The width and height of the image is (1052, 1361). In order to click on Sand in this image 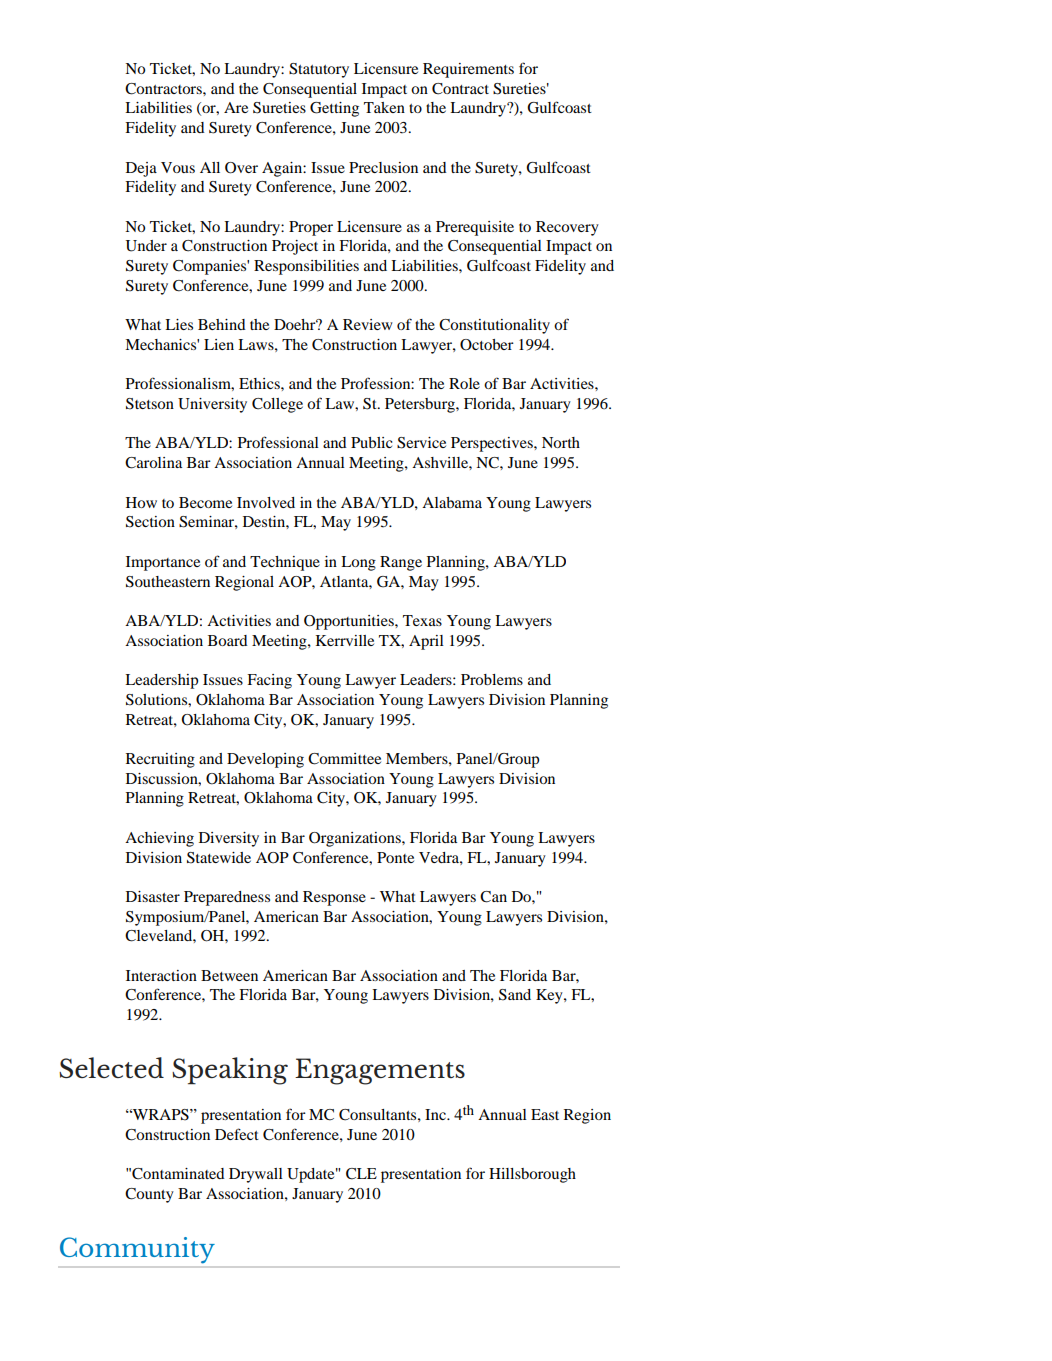, I will do `click(515, 995)`.
